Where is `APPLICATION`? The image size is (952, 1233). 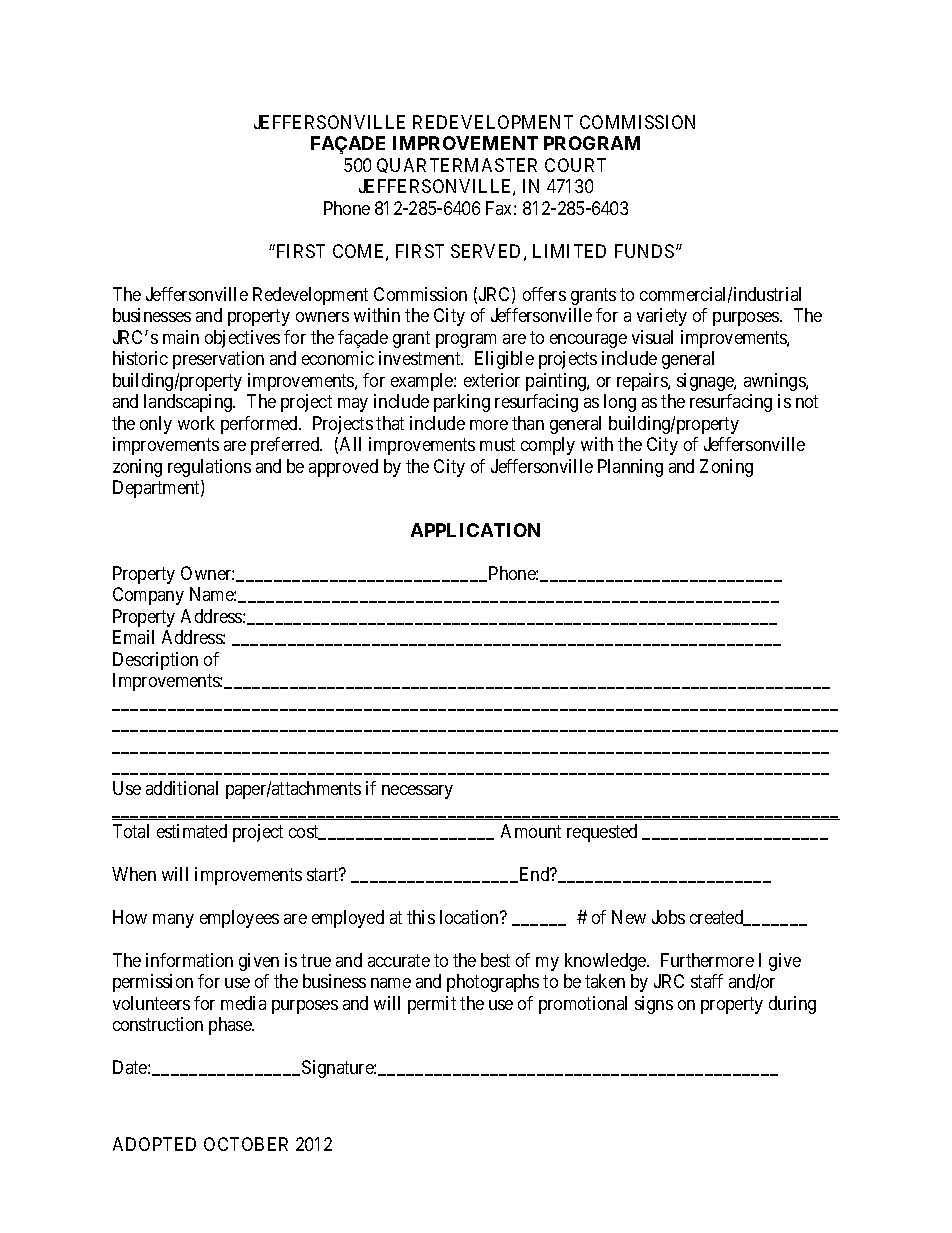
APPLICATION is located at coordinates (475, 530).
